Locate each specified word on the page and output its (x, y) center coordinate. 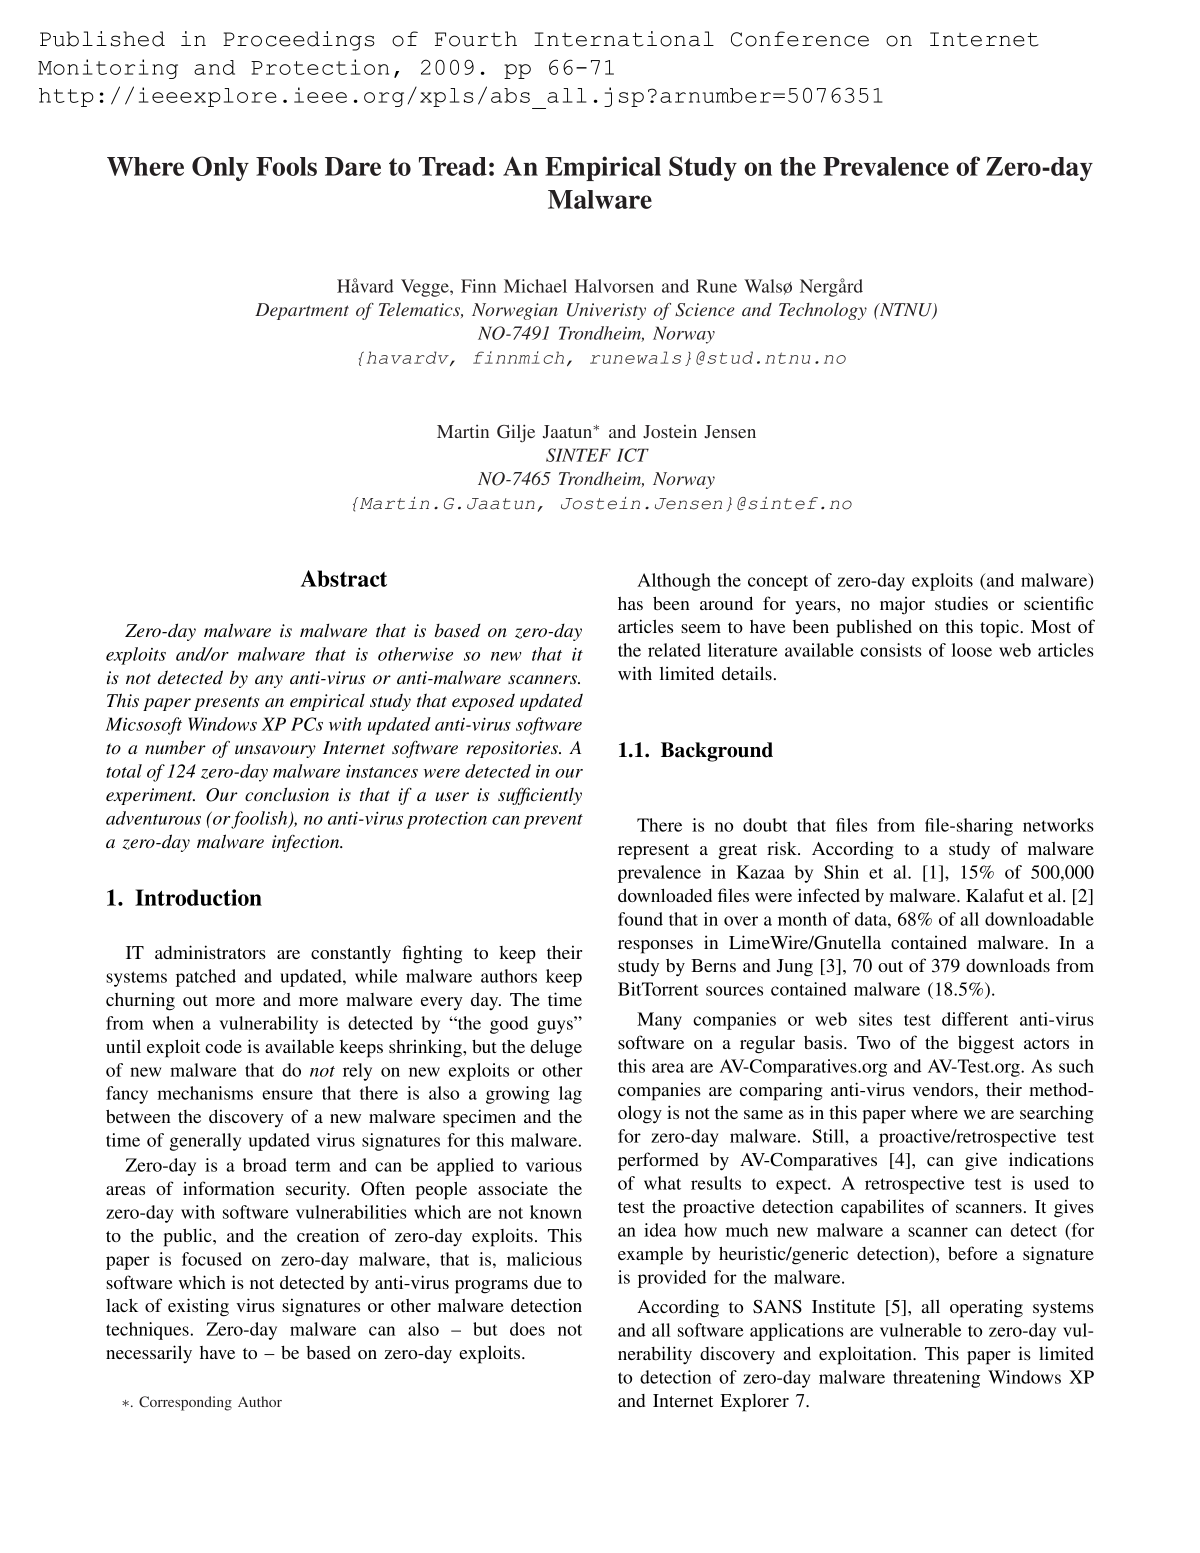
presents (226, 703)
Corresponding (185, 1403)
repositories (513, 749)
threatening (936, 1379)
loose (972, 650)
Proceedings (299, 41)
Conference (800, 39)
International (624, 39)
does (527, 1329)
